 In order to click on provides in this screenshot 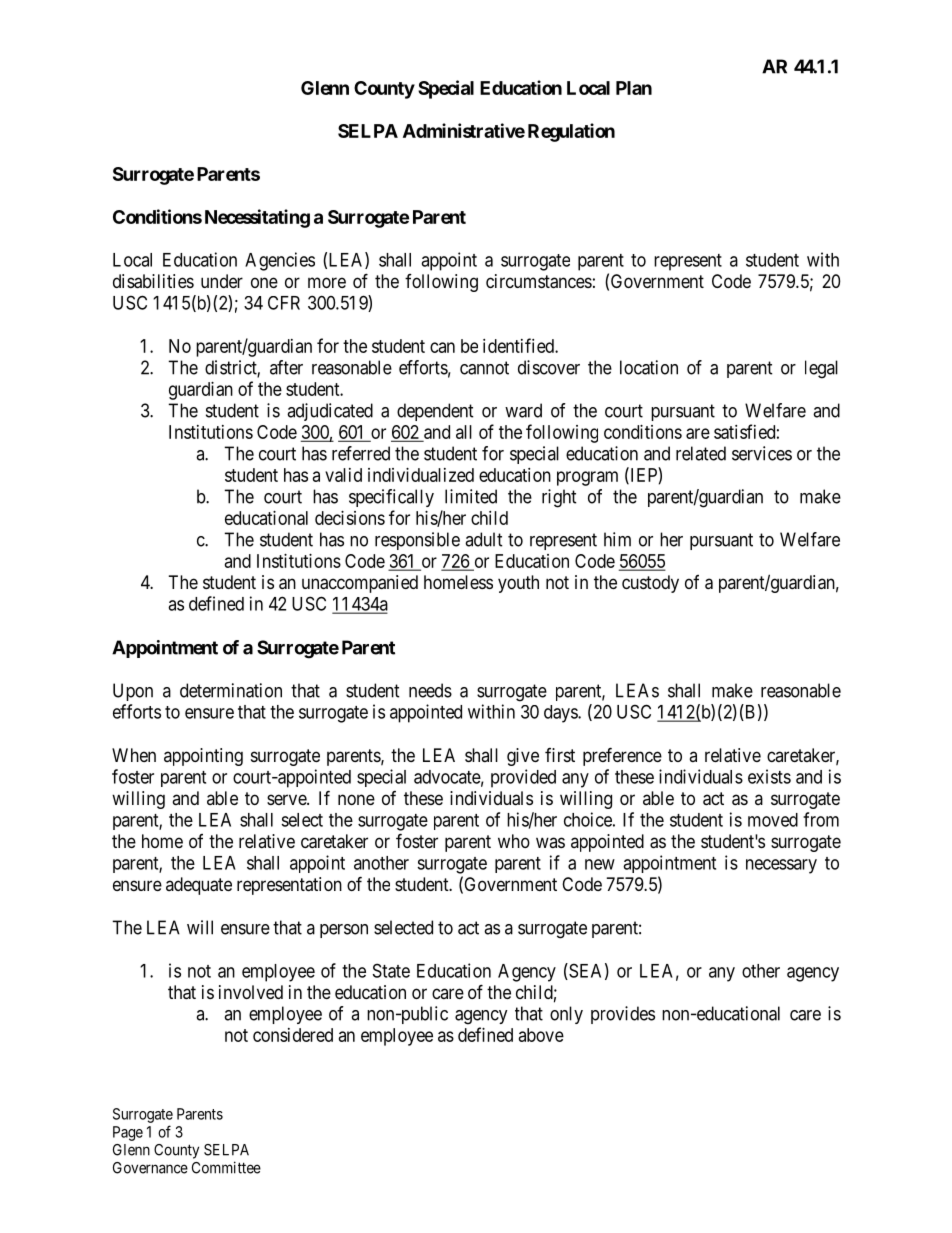, I will do `click(623, 1015)`.
